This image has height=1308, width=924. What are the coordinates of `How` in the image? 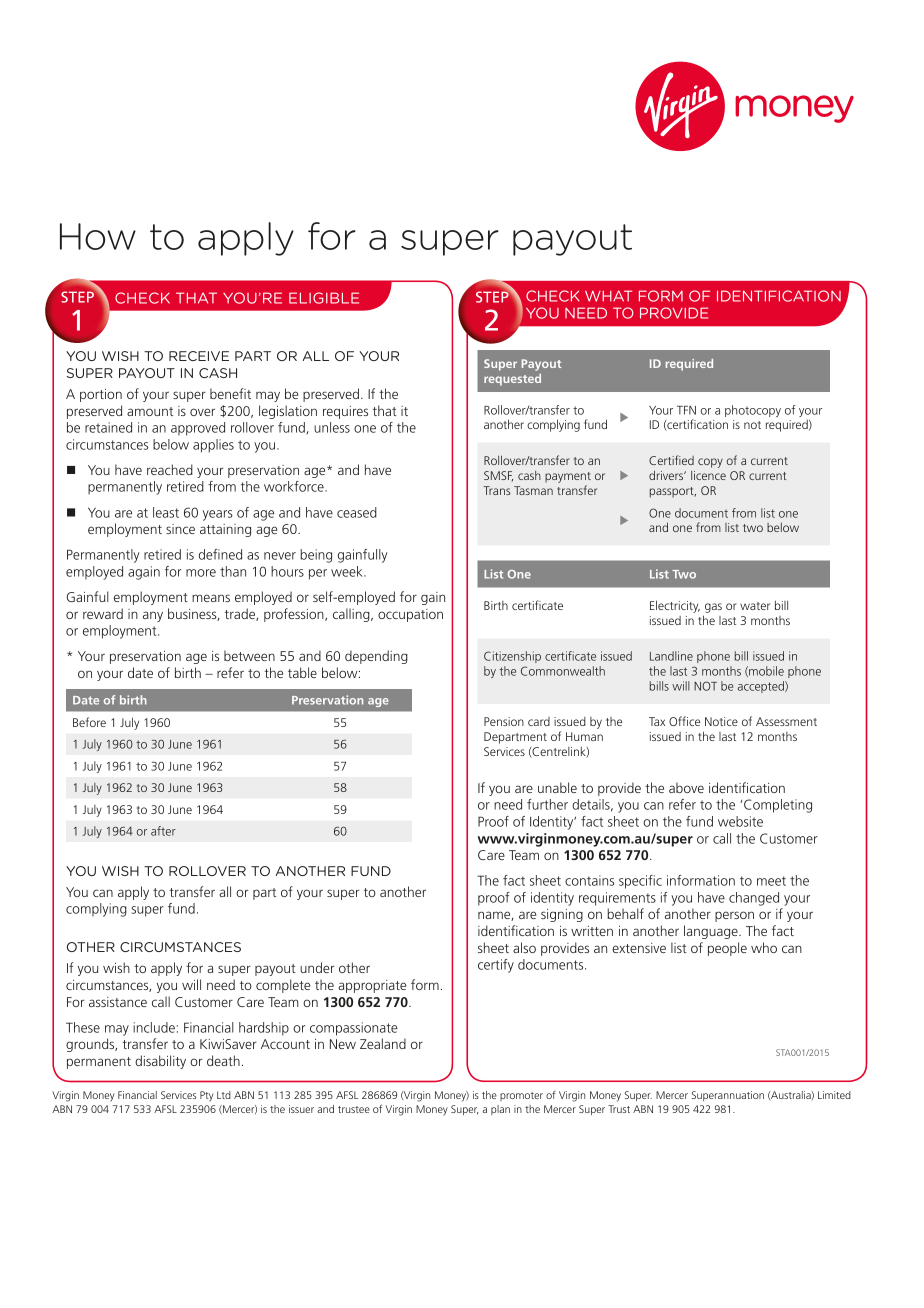 It's located at (98, 236).
